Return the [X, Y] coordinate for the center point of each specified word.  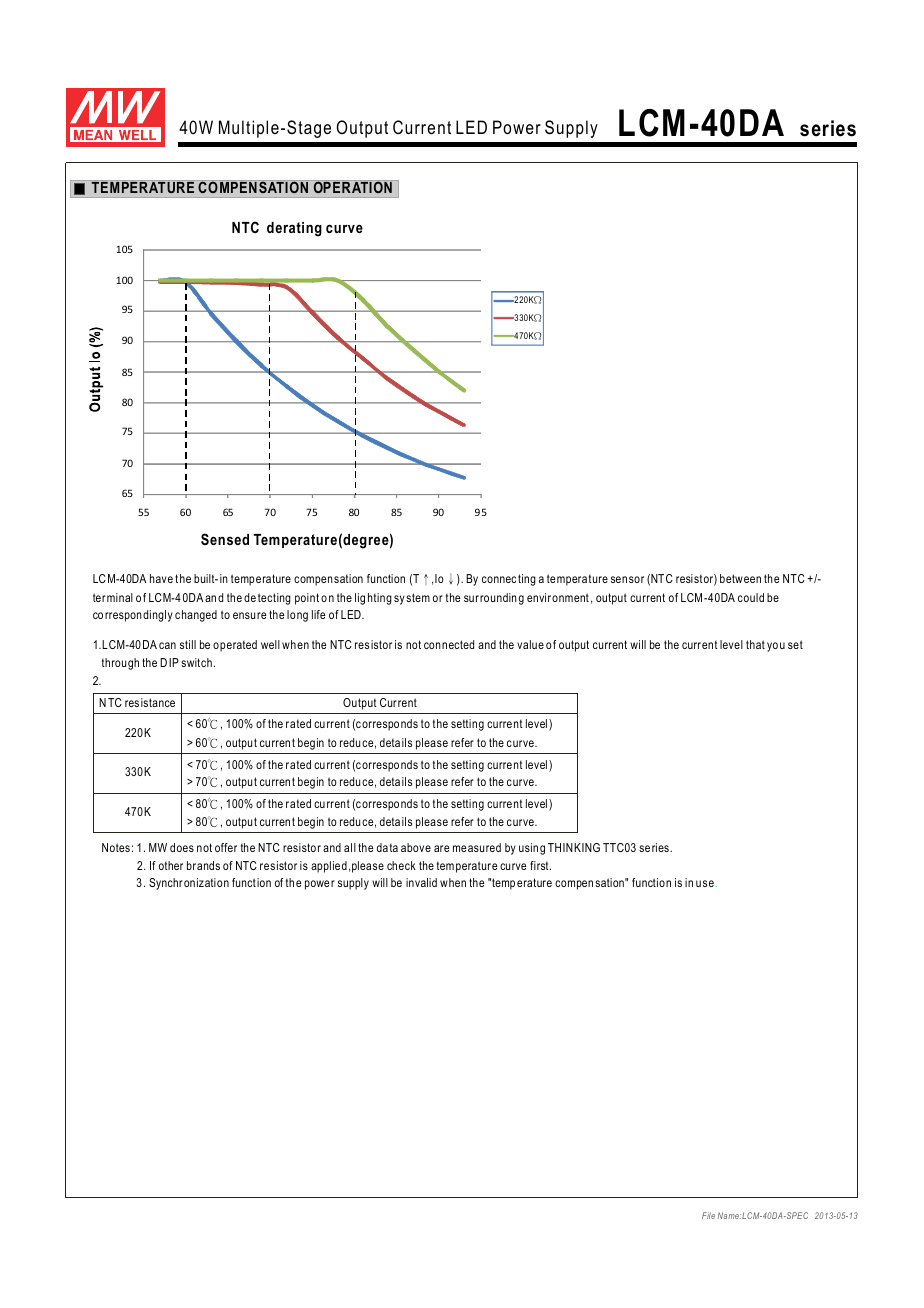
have [161, 578]
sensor [627, 579]
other [171, 865]
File [708, 1215]
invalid [421, 882]
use [705, 883]
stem [418, 597]
